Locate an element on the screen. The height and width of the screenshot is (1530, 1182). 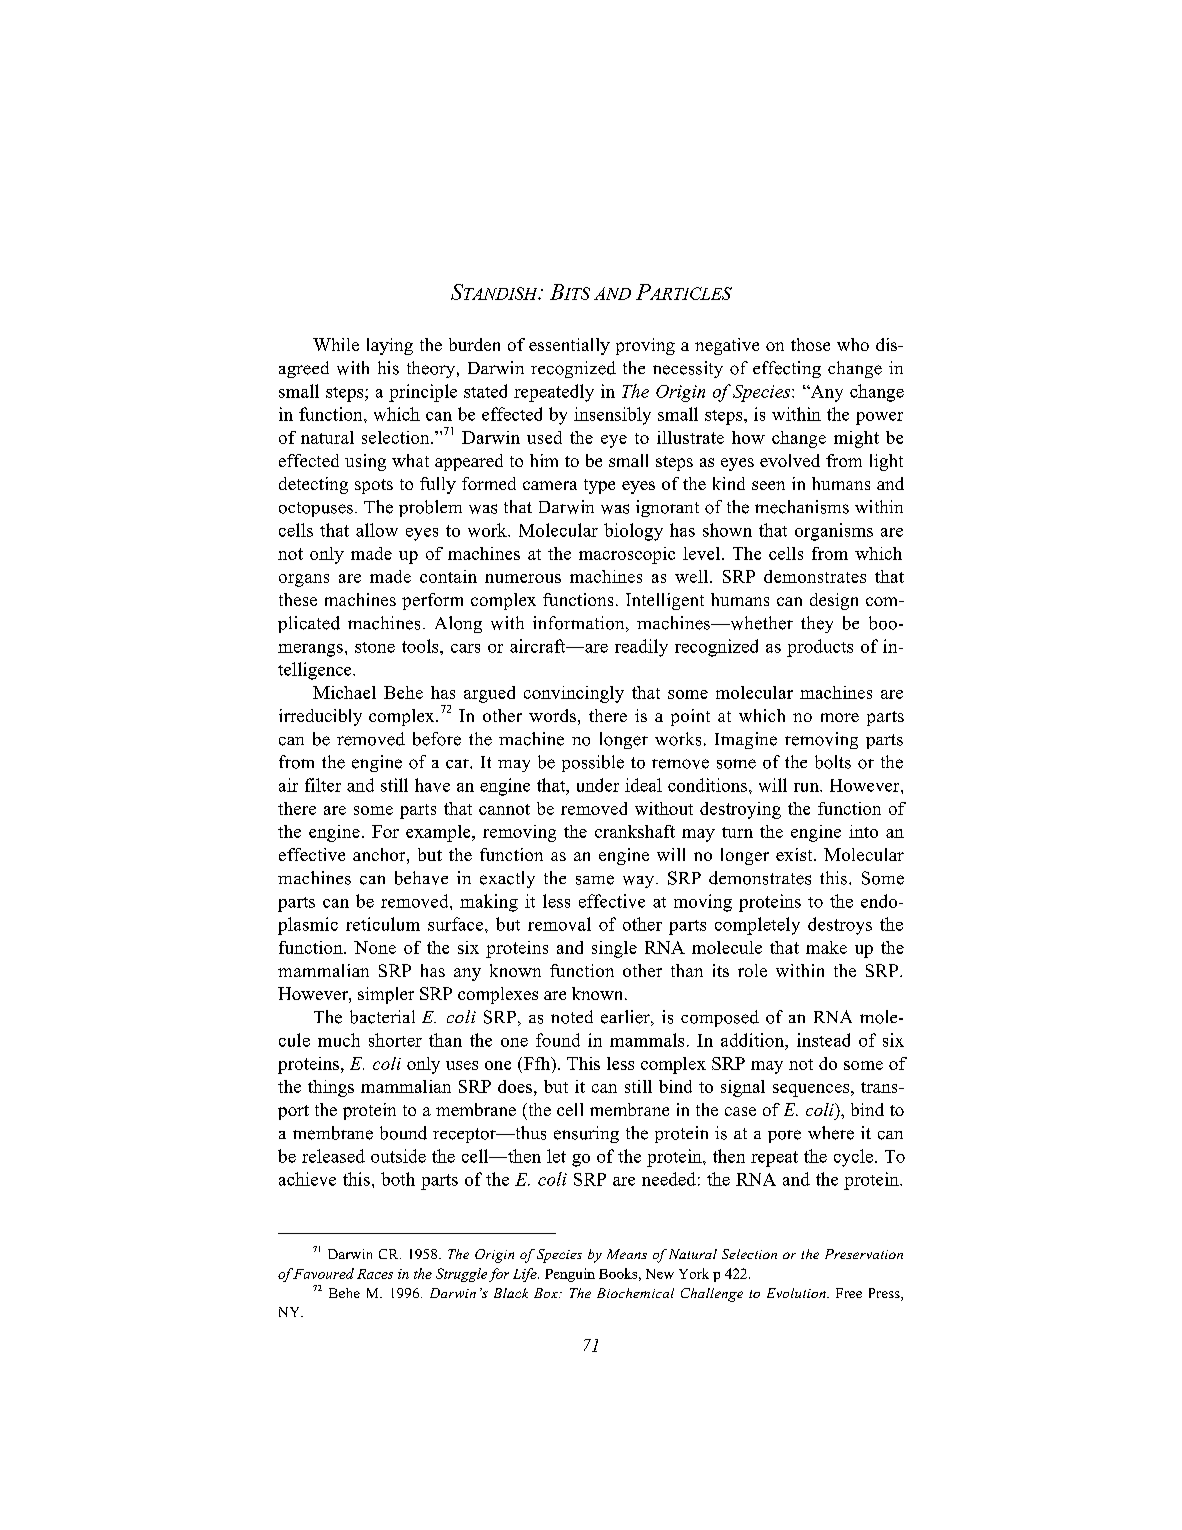
make is located at coordinates (826, 947).
